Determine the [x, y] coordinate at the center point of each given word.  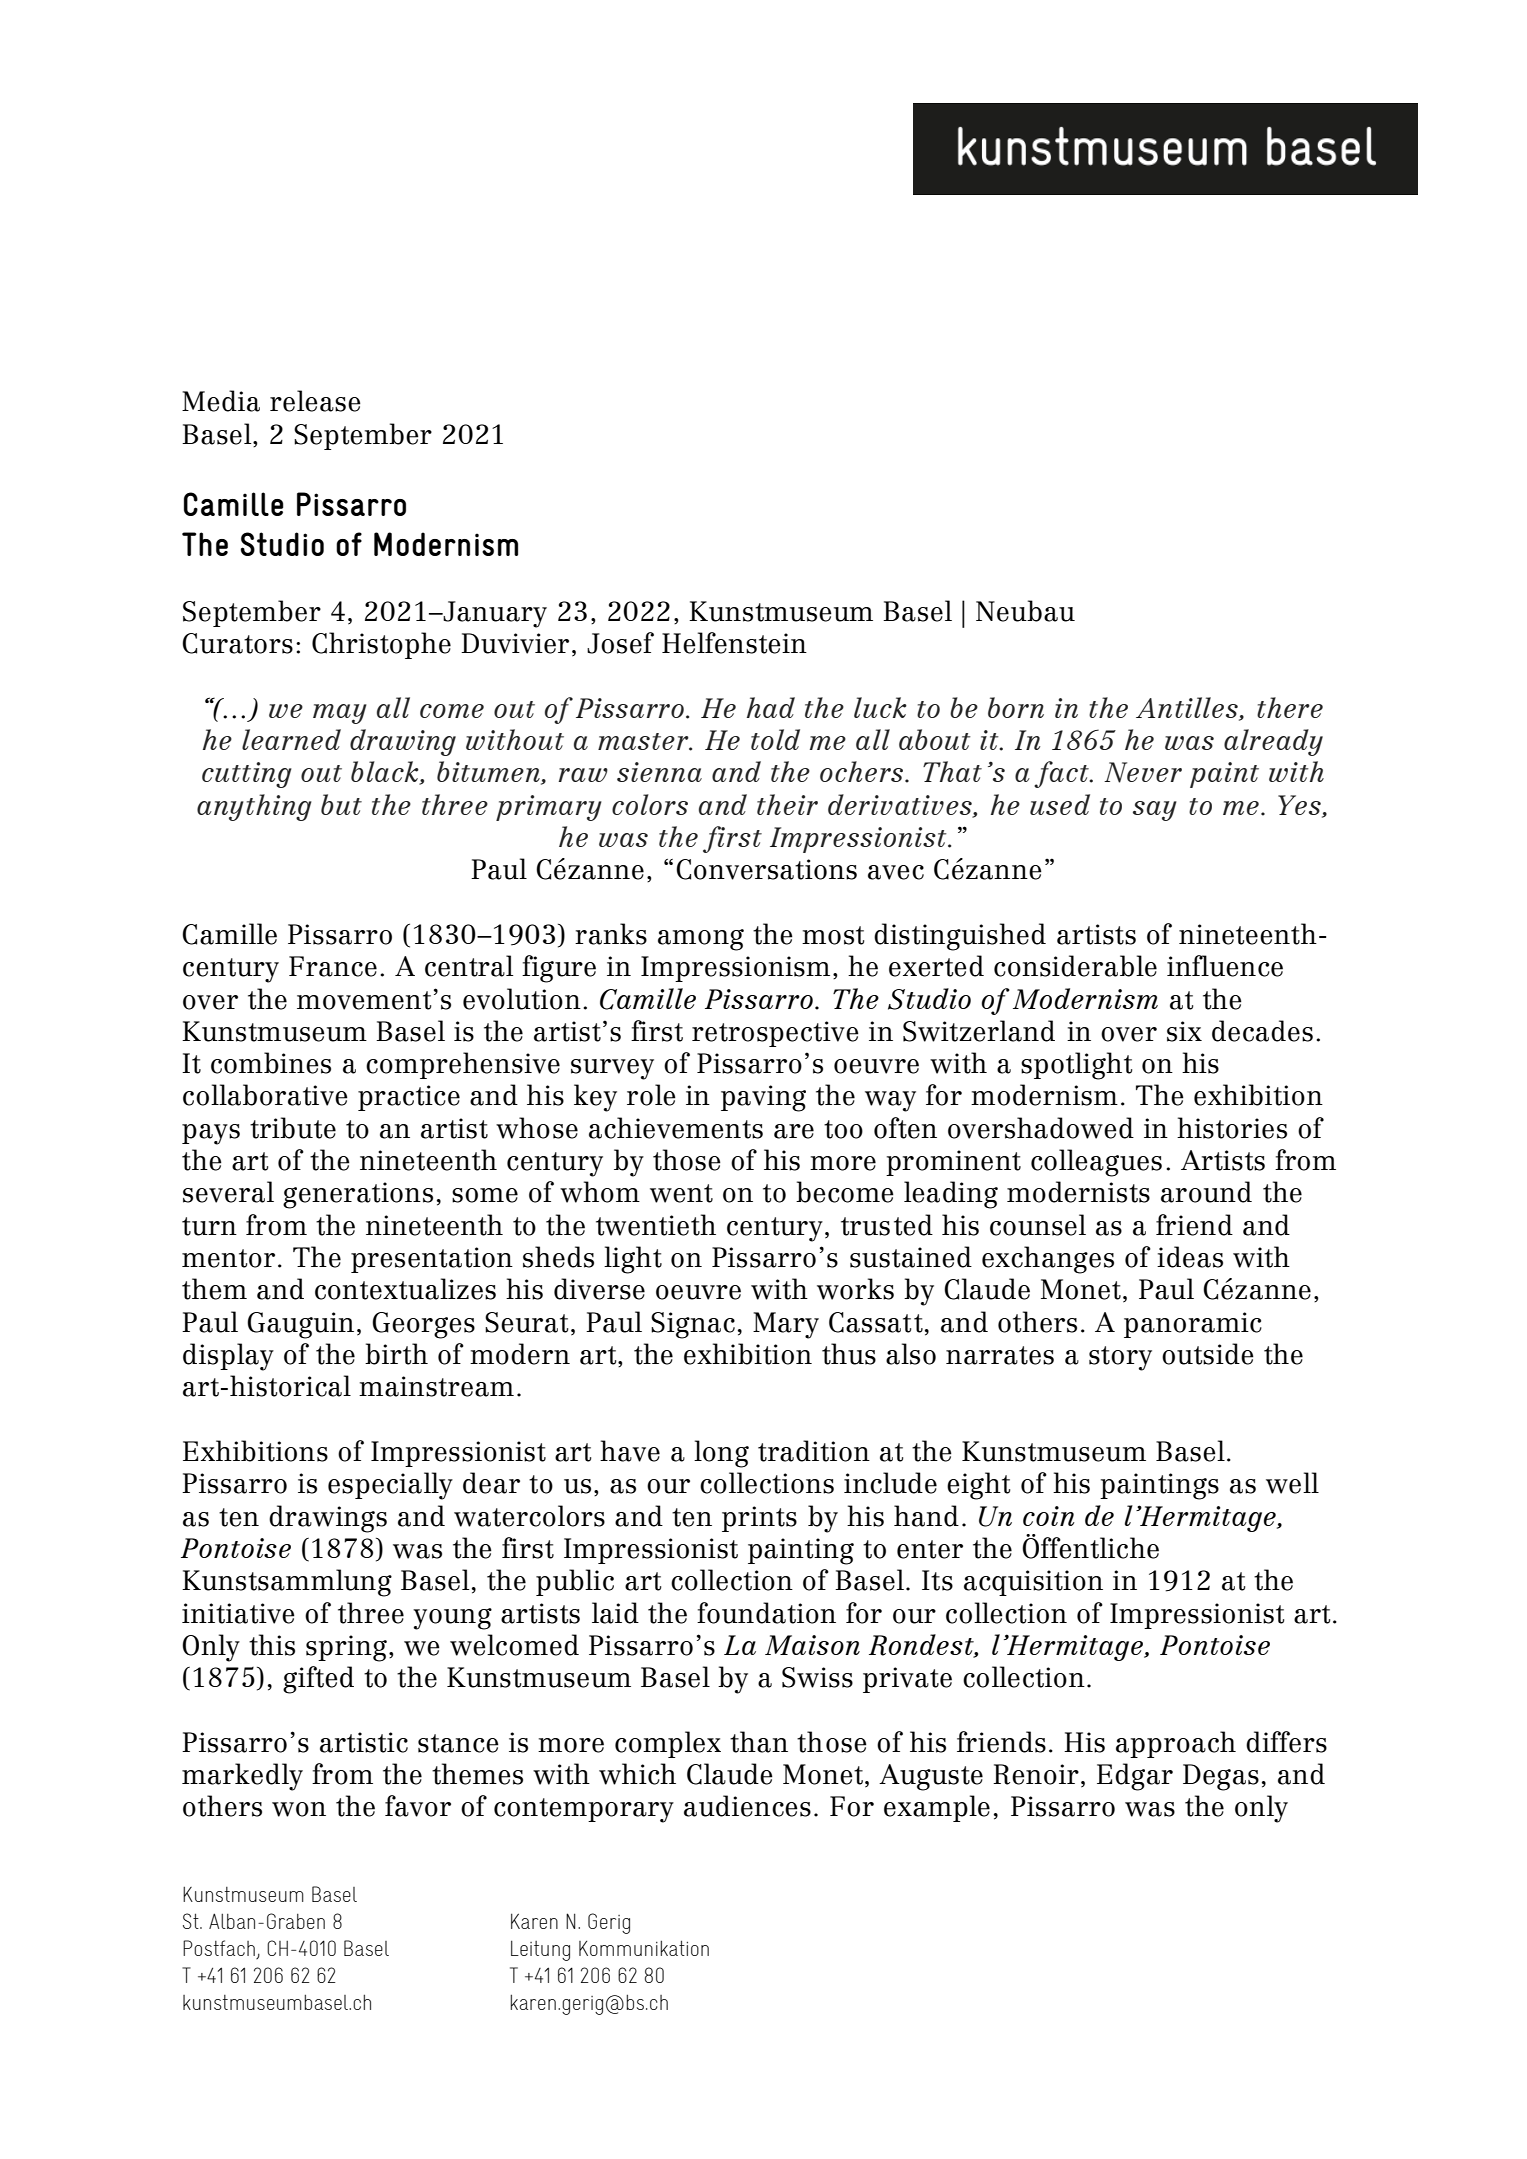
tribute [293, 1128]
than [759, 1742]
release [315, 401]
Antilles [1188, 709]
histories [1232, 1128]
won [299, 1809]
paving [763, 1098]
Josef [620, 643]
